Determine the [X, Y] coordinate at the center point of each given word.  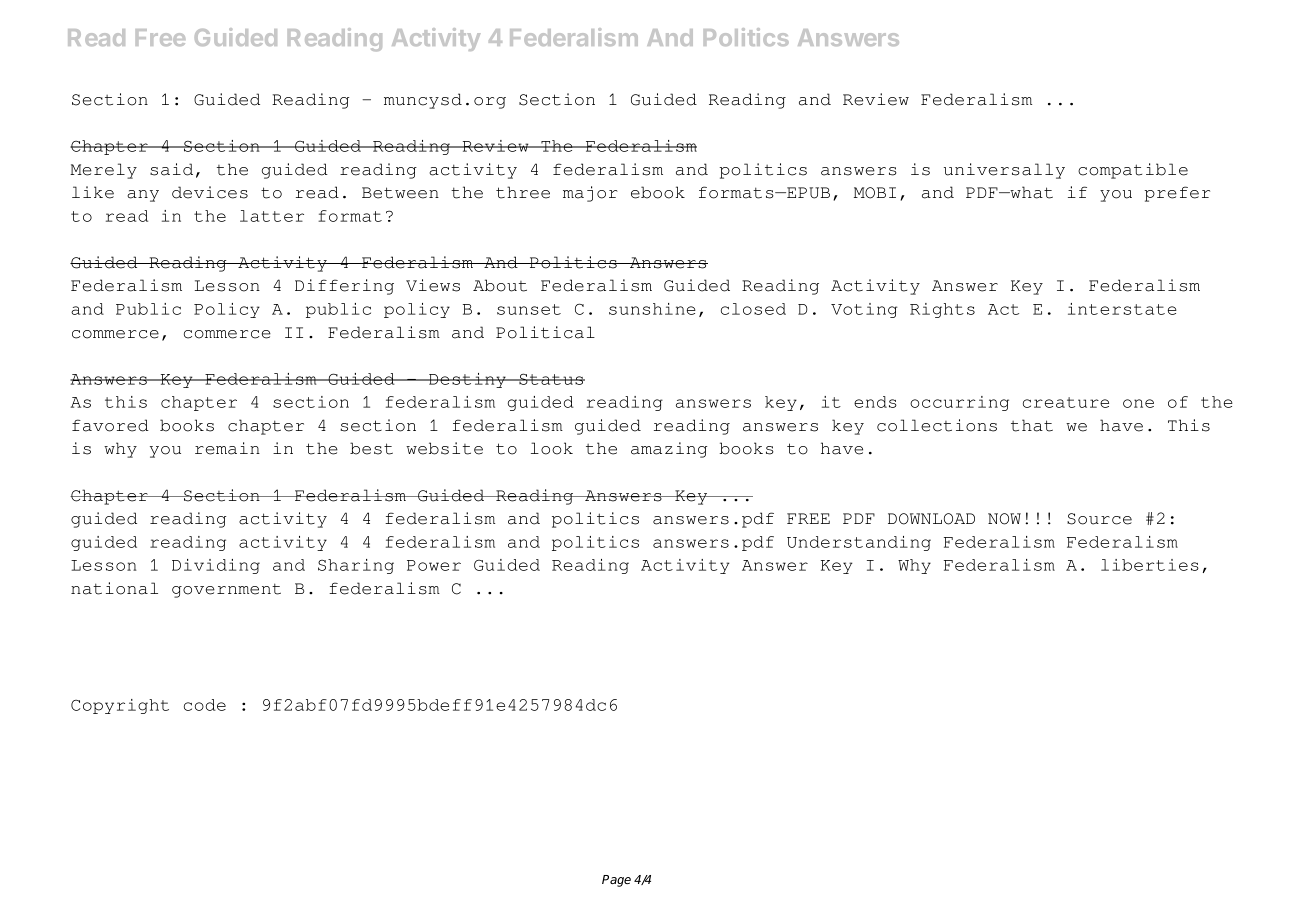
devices [210, 192]
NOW [1004, 519]
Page [616, 881]
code [205, 705]
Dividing [216, 566]
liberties [1150, 565]
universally [1004, 171]
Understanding [859, 543]
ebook [658, 192]
